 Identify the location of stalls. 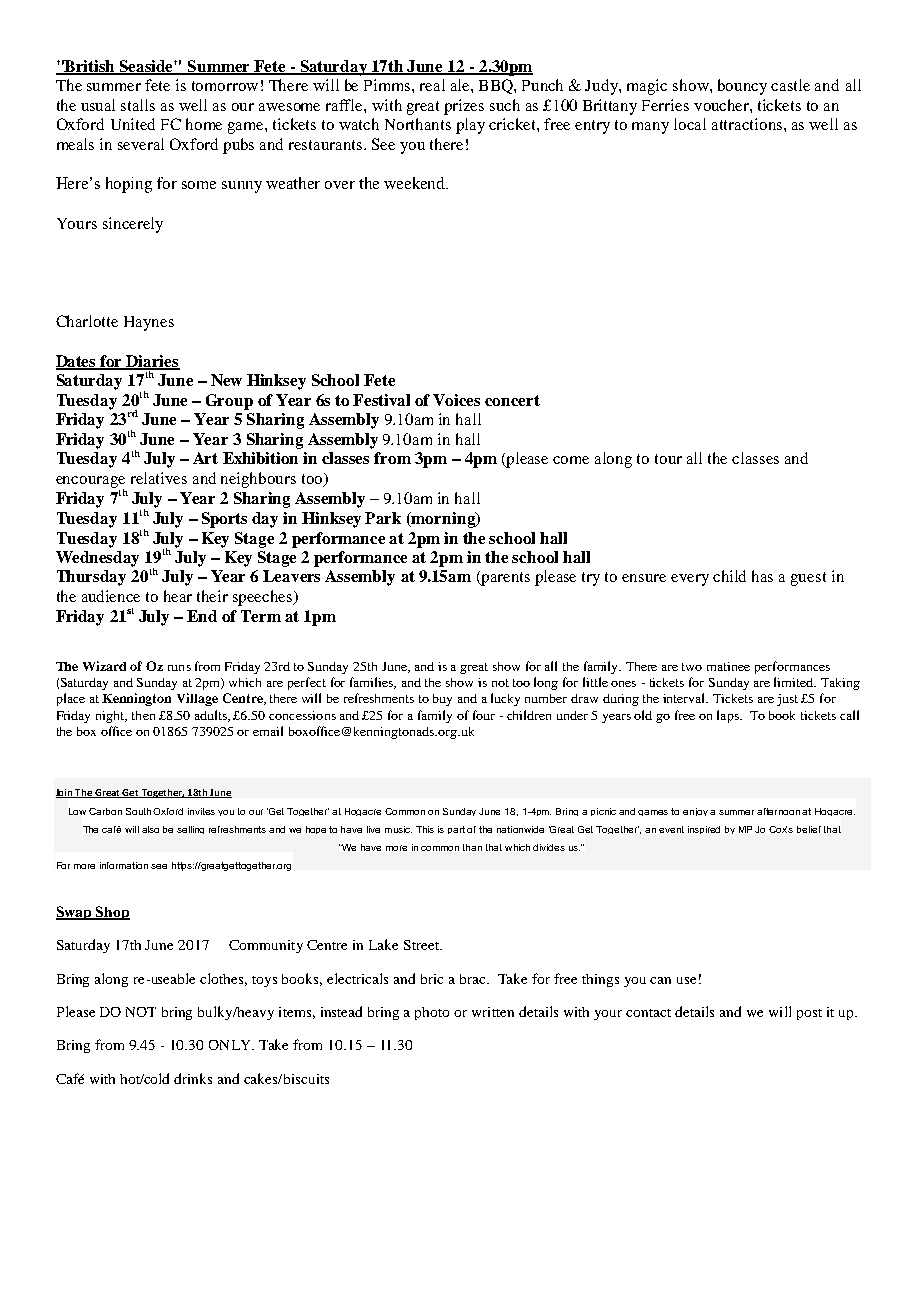
(138, 105).
